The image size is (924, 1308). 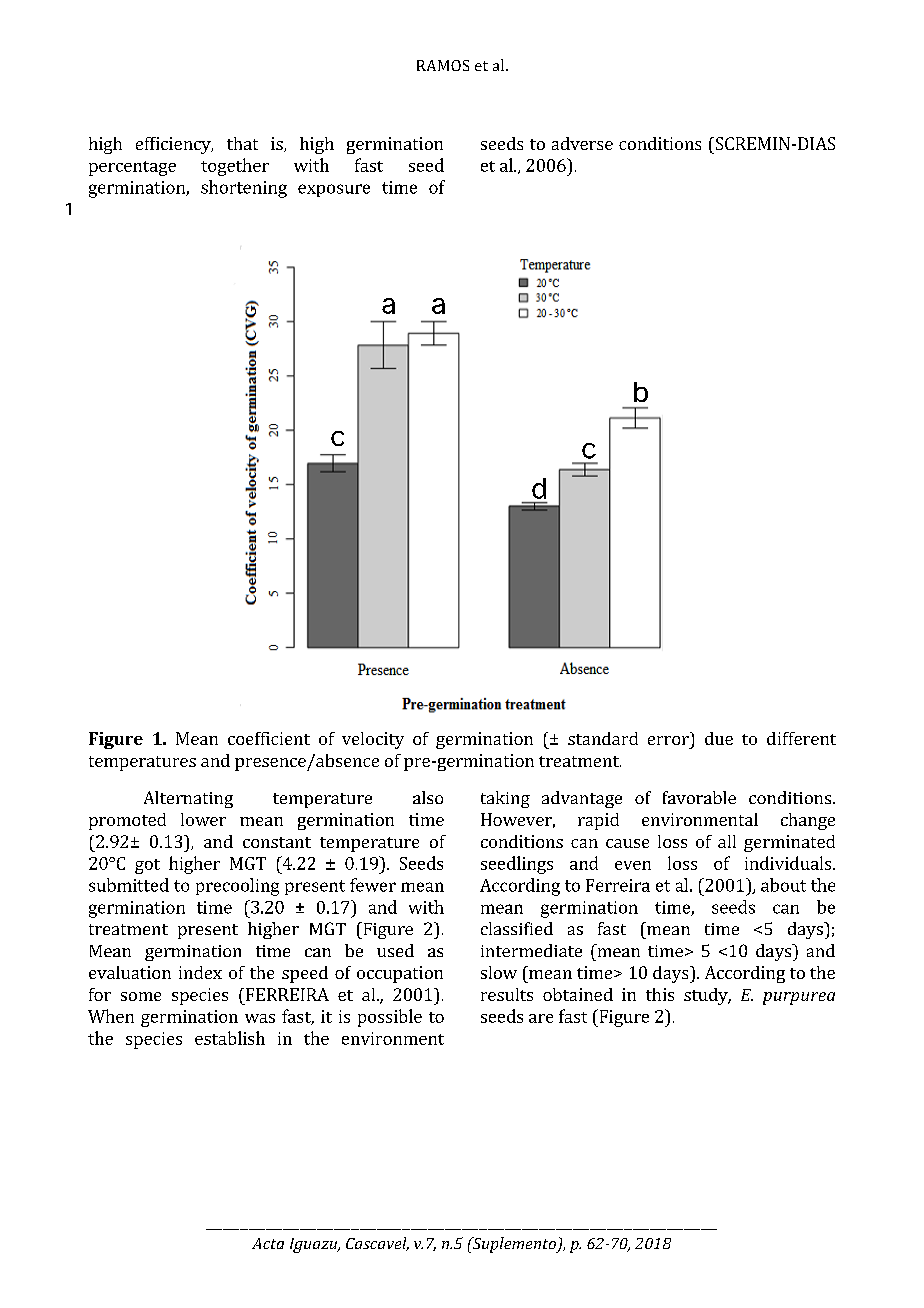 I want to click on shortening, so click(x=244, y=189).
